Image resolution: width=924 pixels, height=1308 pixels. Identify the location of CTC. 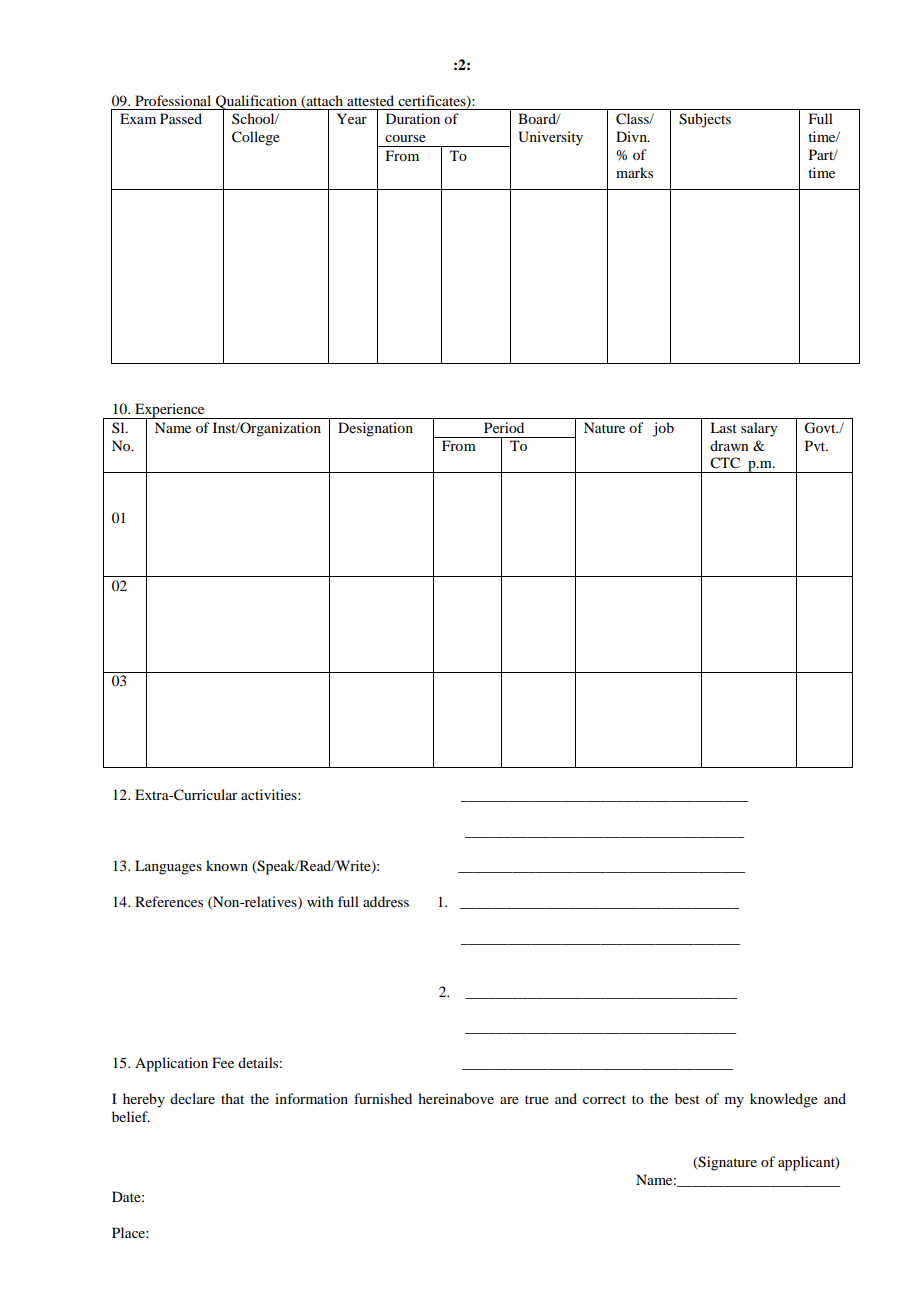
(725, 463).
